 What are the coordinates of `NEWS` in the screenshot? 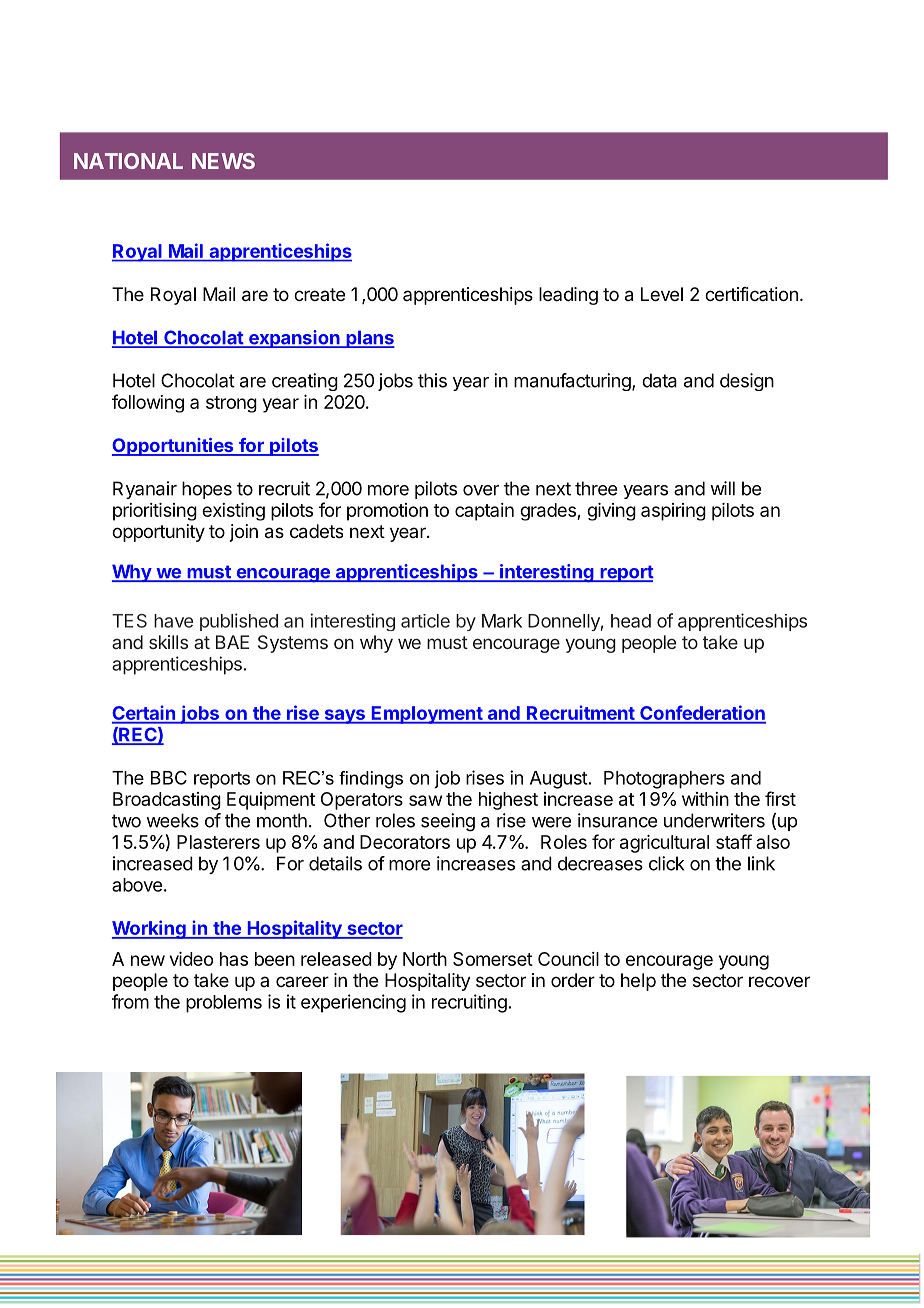 It's located at (223, 161).
